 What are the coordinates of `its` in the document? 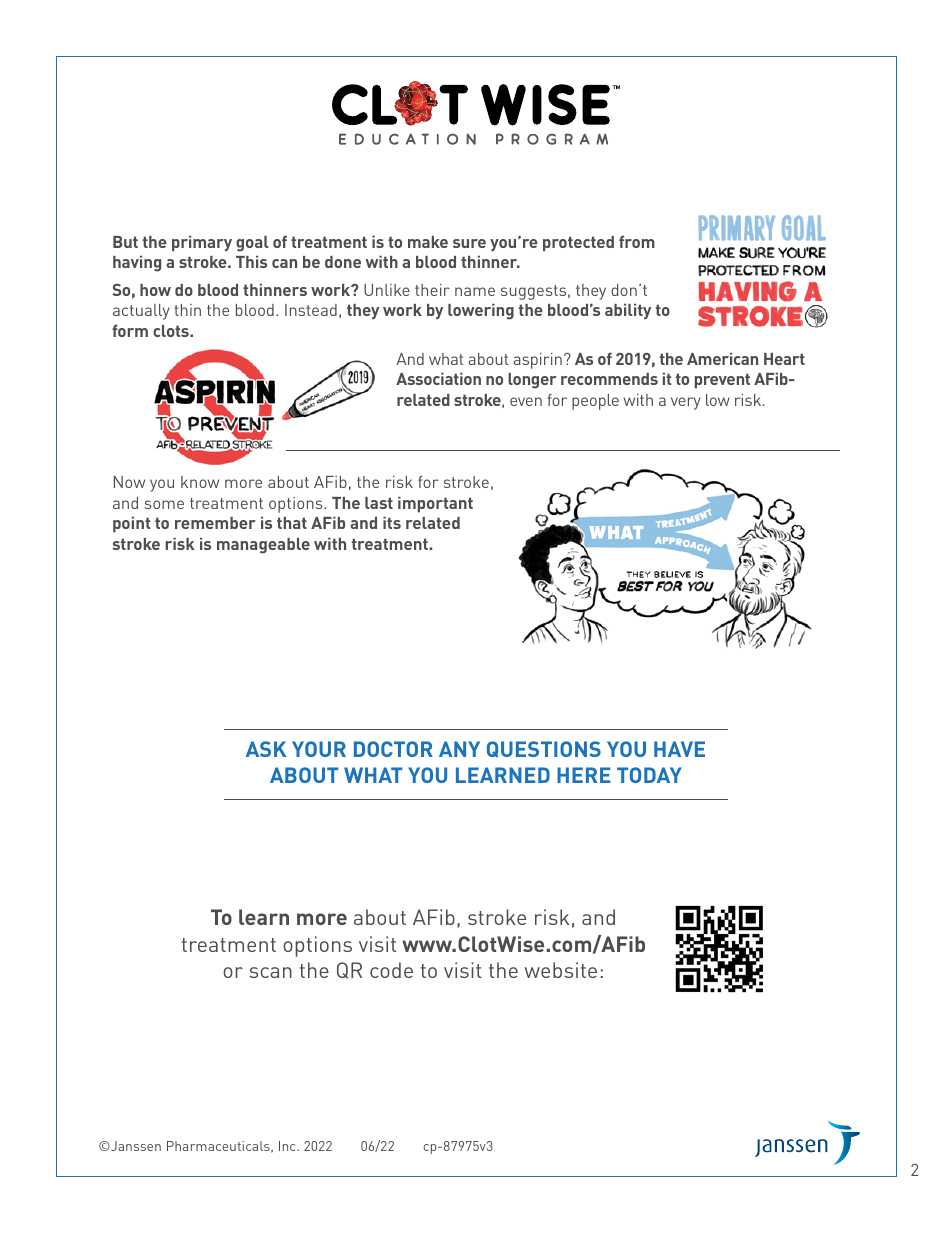 It's located at (392, 523).
